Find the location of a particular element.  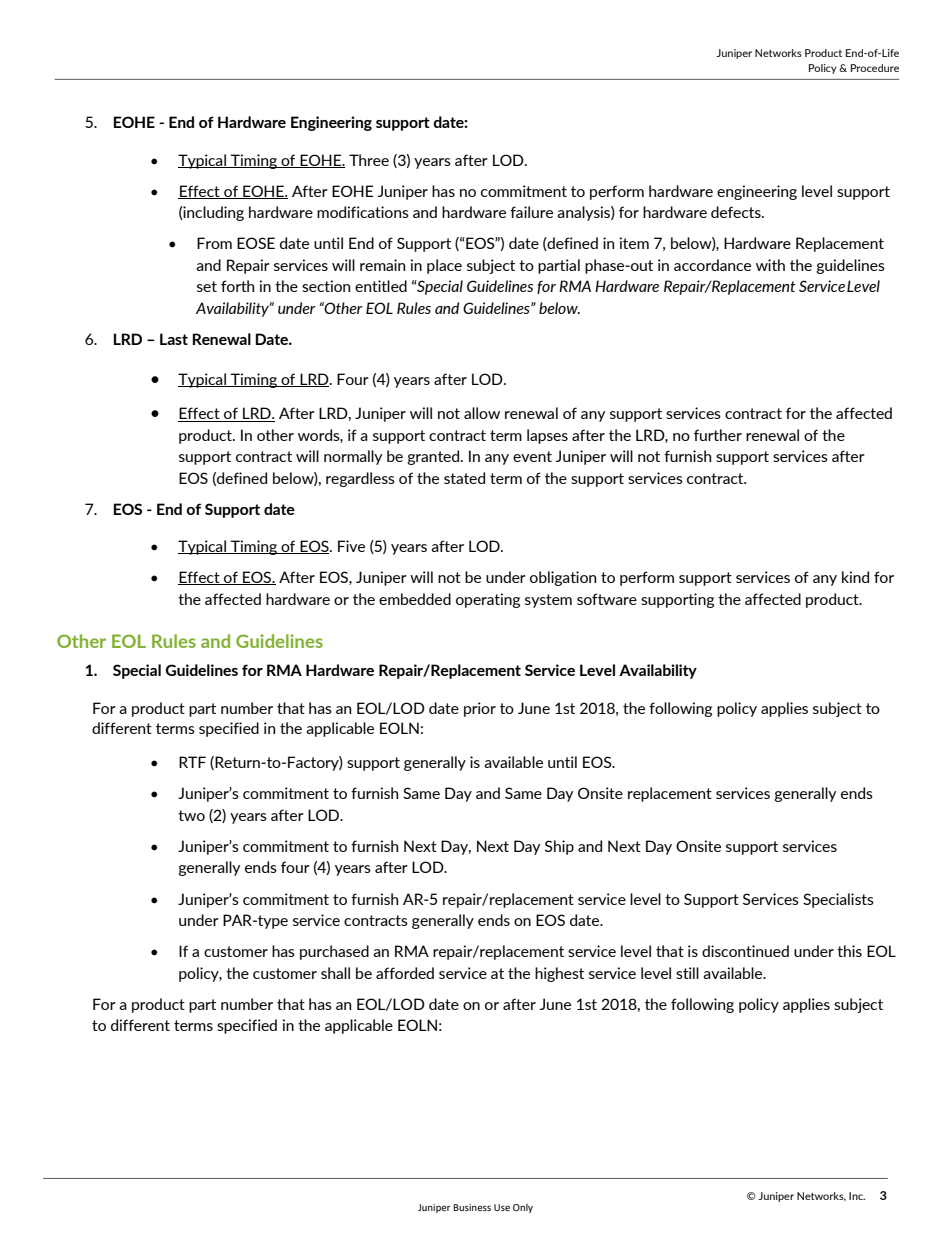

Three is located at coordinates (369, 160).
